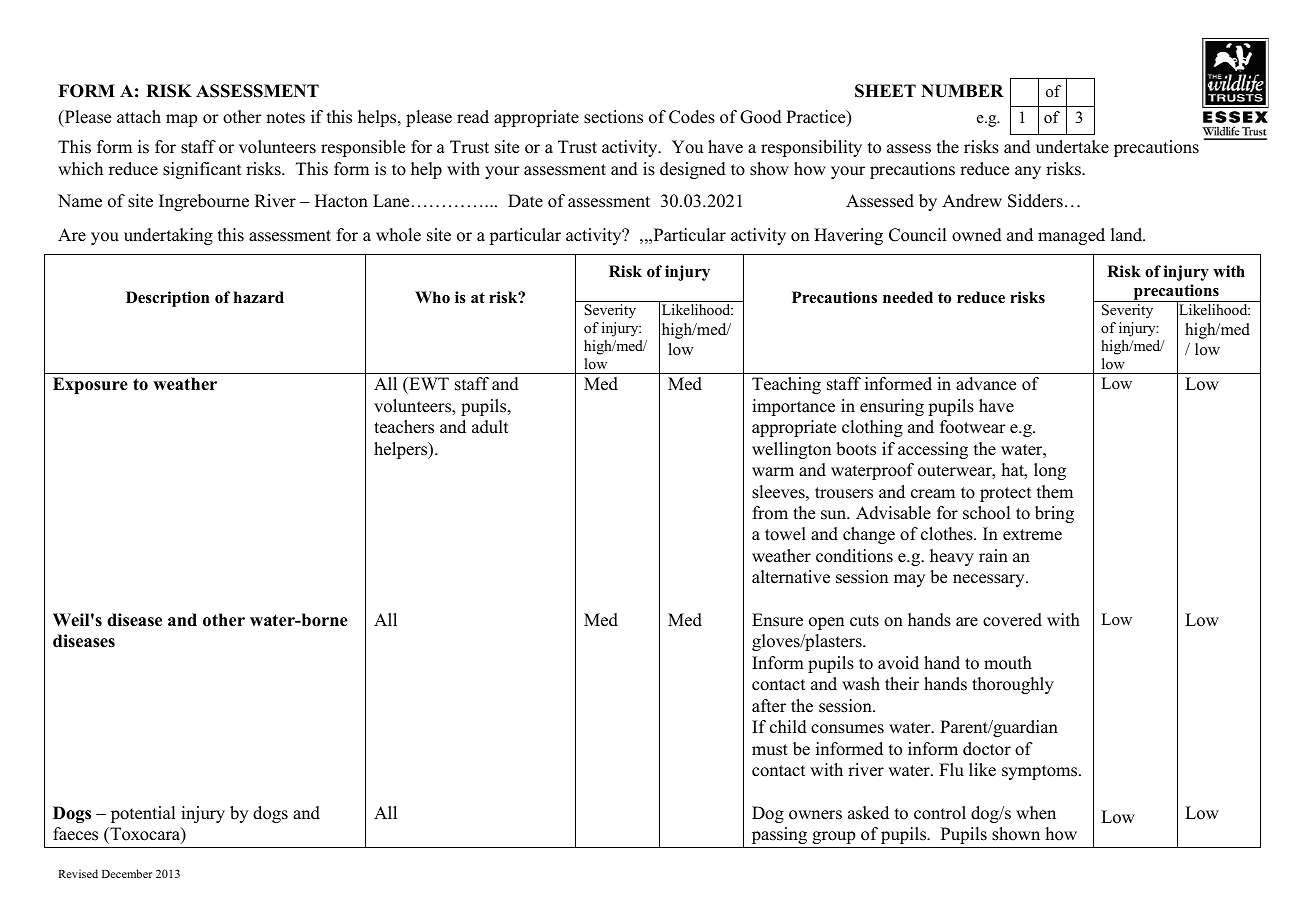 The image size is (1308, 924). What do you see at coordinates (986, 384) in the document?
I see `advance` at bounding box center [986, 384].
